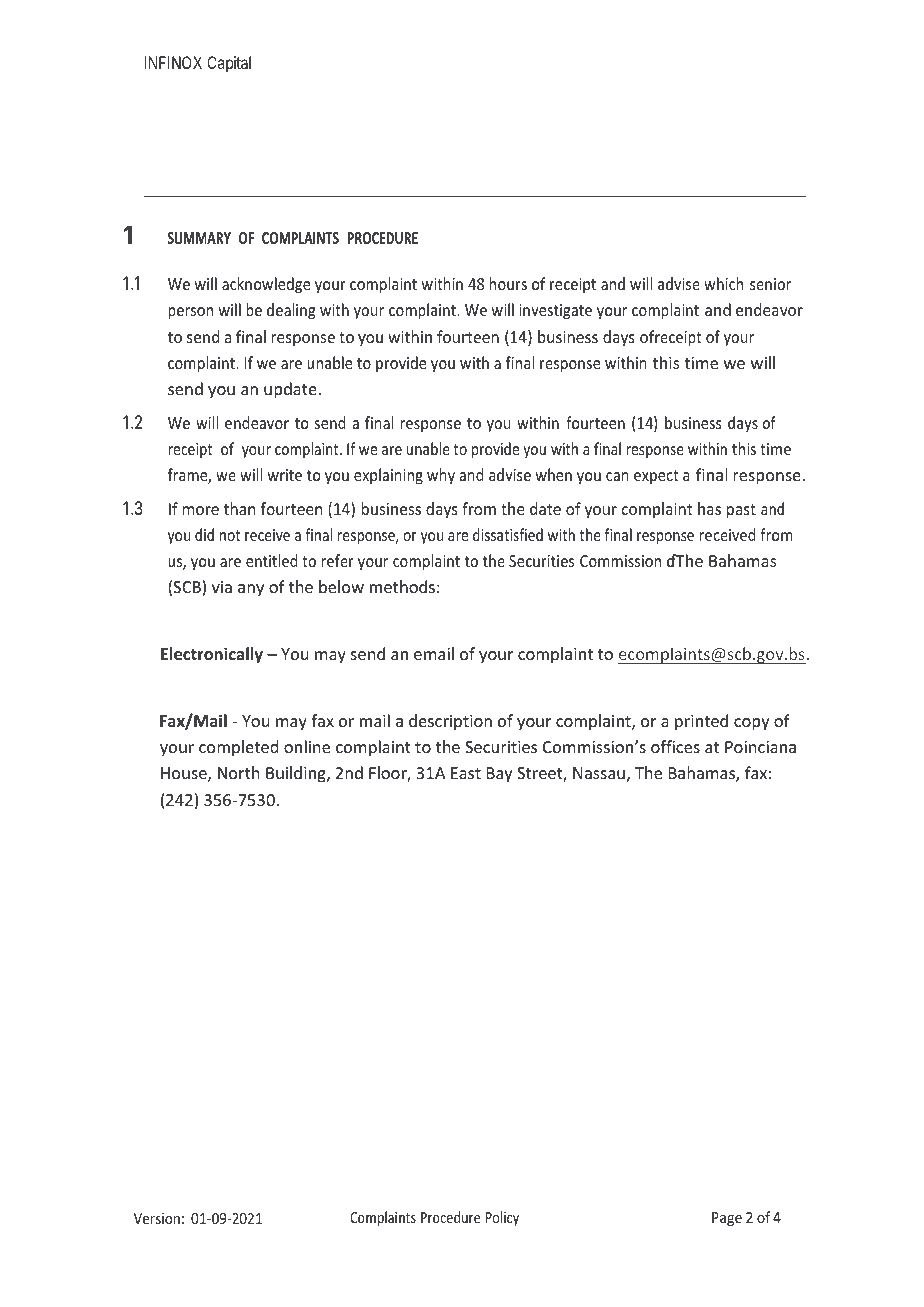 The height and width of the page is (1307, 924). What do you see at coordinates (157, 1218) in the page?
I see `Version` at bounding box center [157, 1218].
